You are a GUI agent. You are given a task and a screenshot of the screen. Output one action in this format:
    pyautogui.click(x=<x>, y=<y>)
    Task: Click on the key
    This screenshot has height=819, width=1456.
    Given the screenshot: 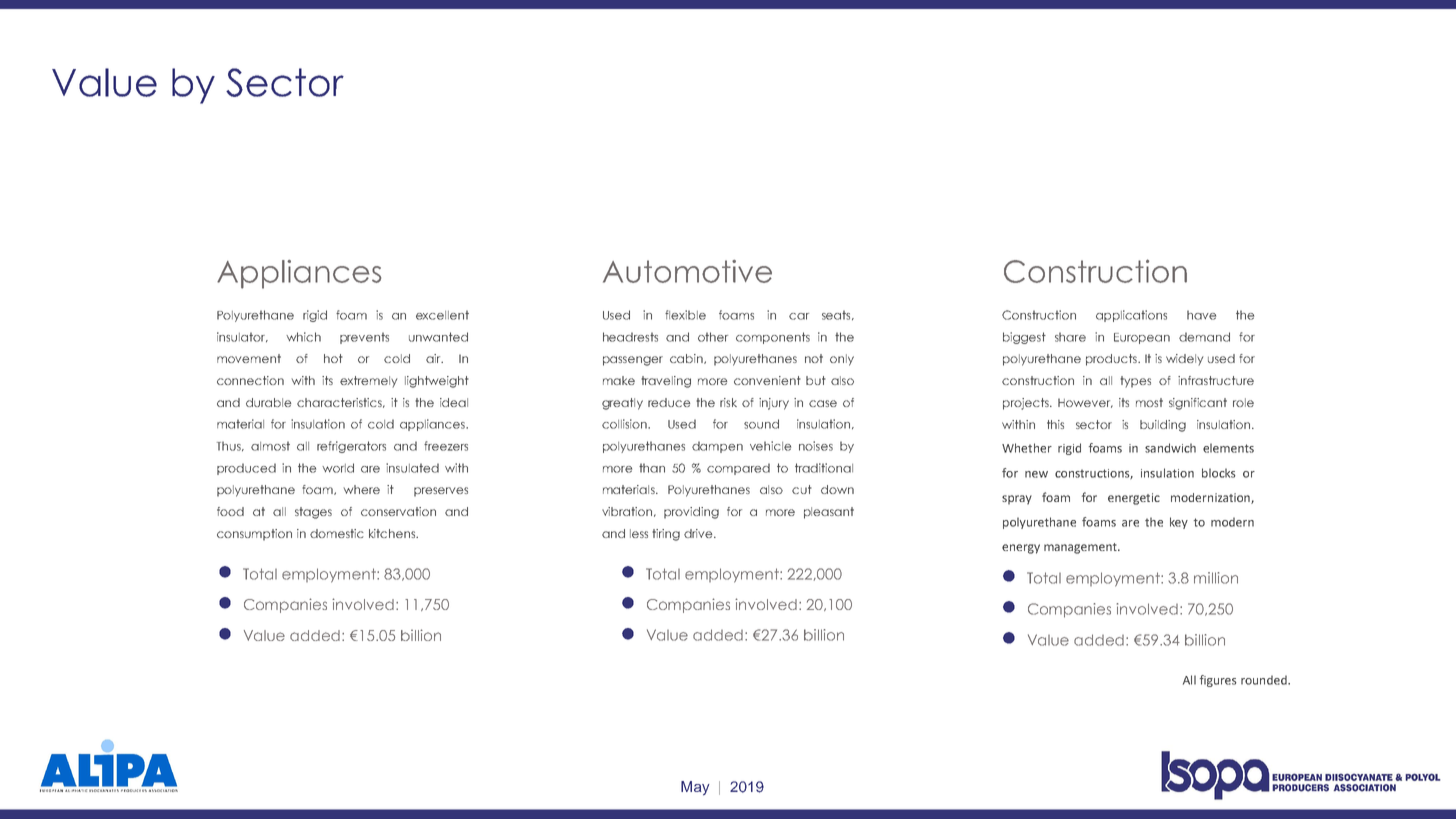 What is the action you would take?
    pyautogui.click(x=1179, y=523)
